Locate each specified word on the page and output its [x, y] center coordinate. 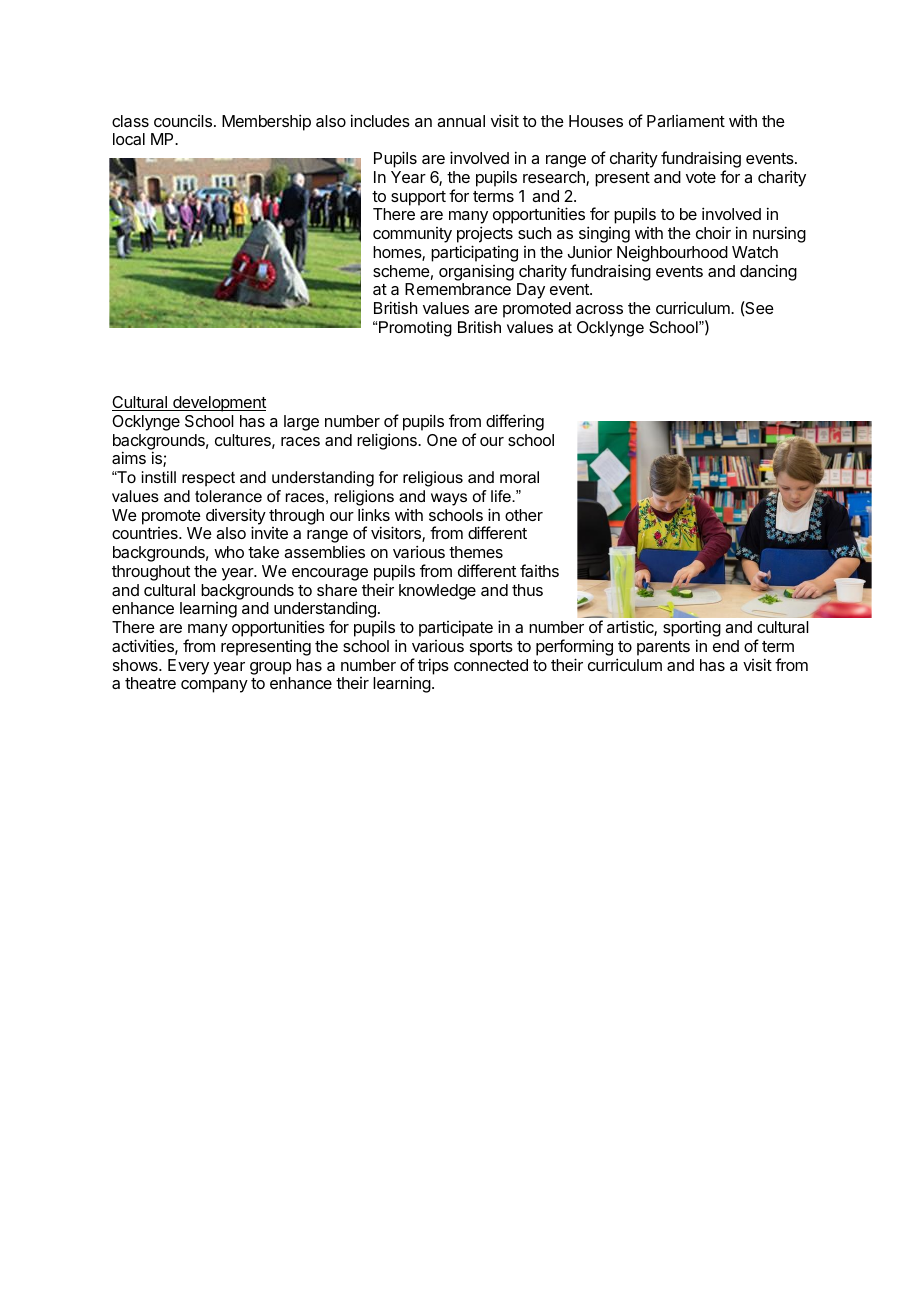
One [442, 440]
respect [208, 479]
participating [474, 253]
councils [183, 121]
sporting [692, 630]
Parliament [686, 121]
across [599, 309]
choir [713, 232]
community [412, 235]
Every [188, 667]
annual [461, 121]
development [218, 404]
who [229, 552]
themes [476, 552]
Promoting [415, 329]
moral [519, 477]
